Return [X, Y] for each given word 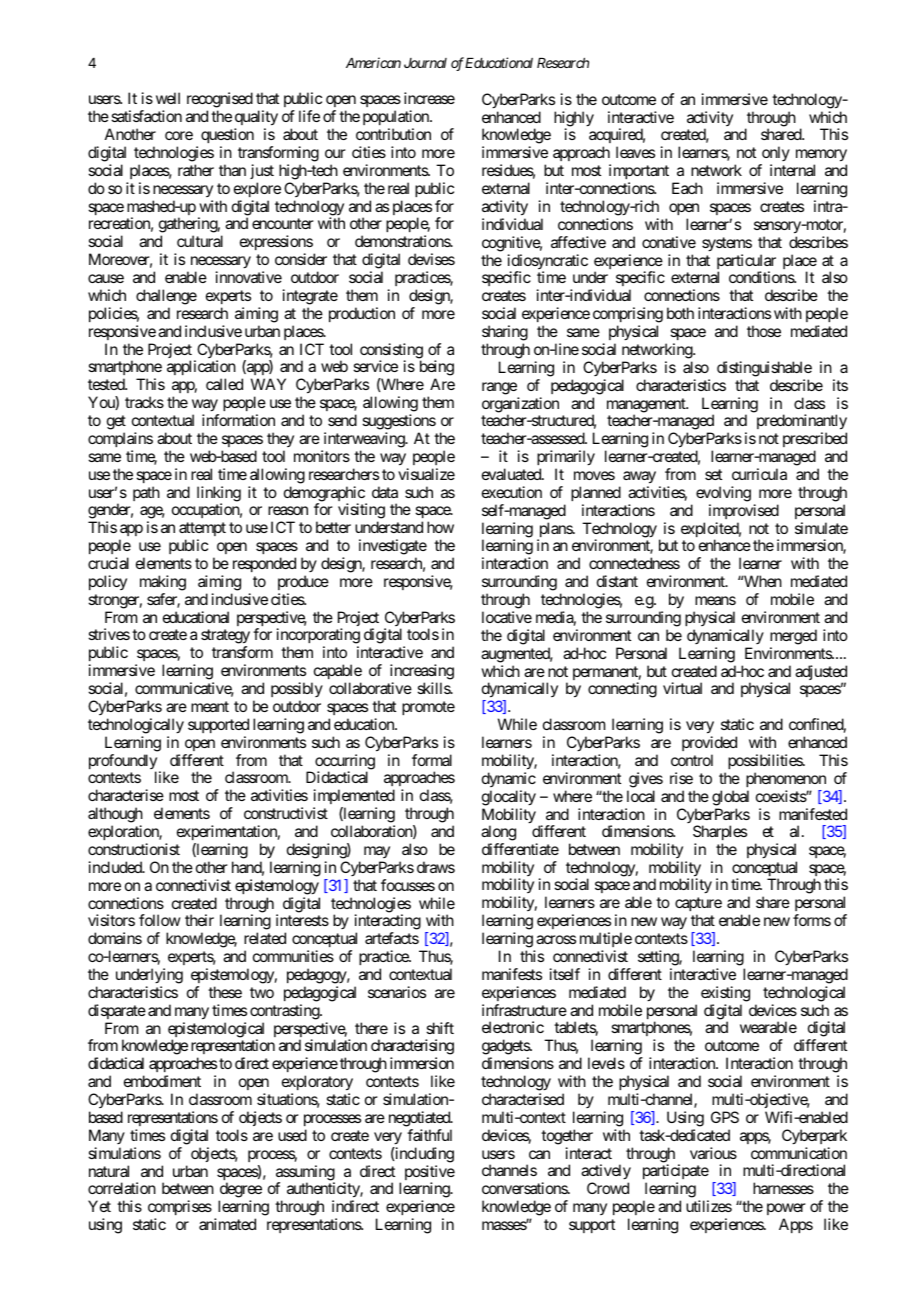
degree [240, 1191]
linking [219, 495]
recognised [220, 101]
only [775, 155]
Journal [425, 63]
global [730, 798]
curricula [759, 474]
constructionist [134, 849]
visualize [426, 474]
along [498, 834]
